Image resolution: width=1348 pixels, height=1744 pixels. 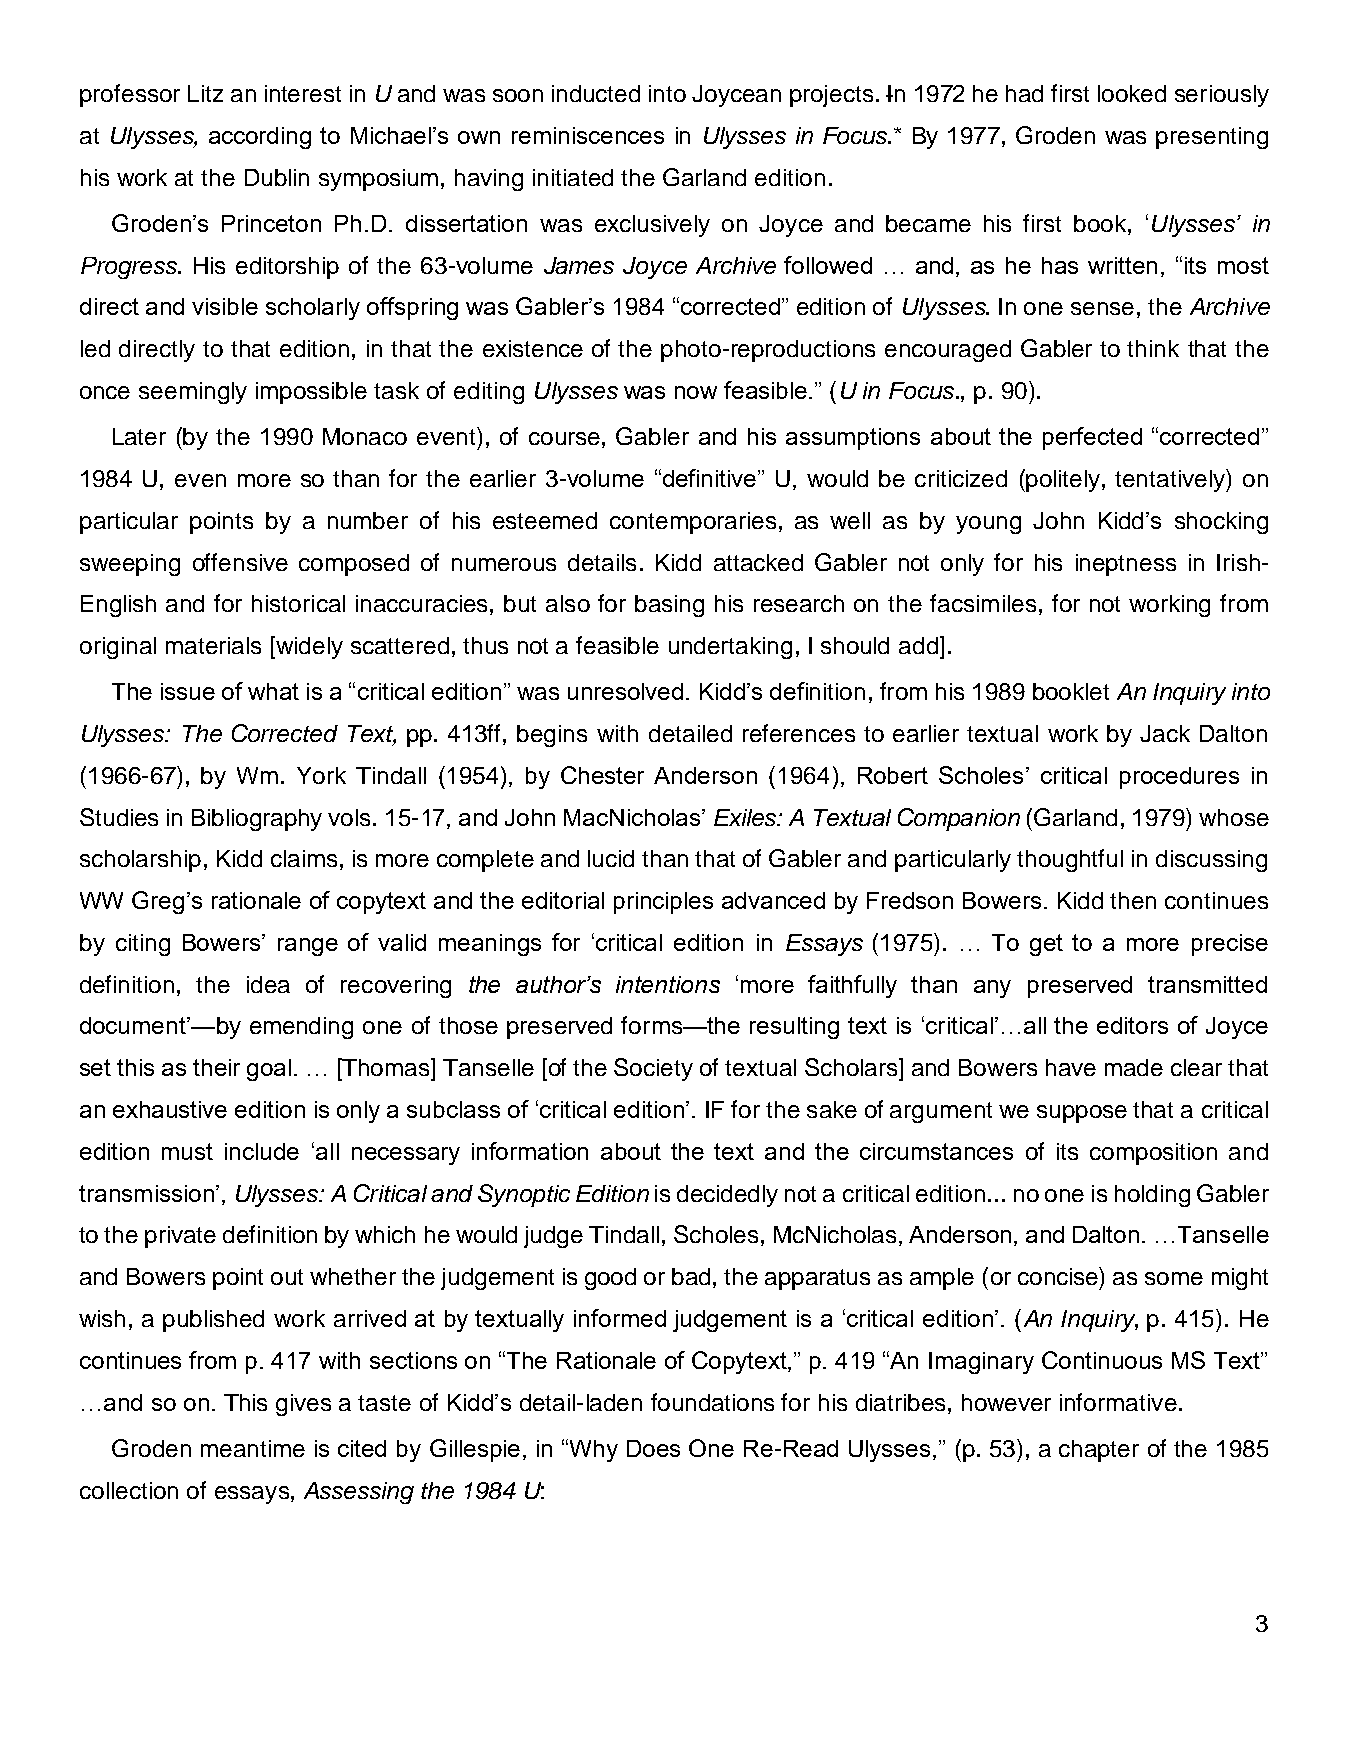 I want to click on basing, so click(x=669, y=606).
